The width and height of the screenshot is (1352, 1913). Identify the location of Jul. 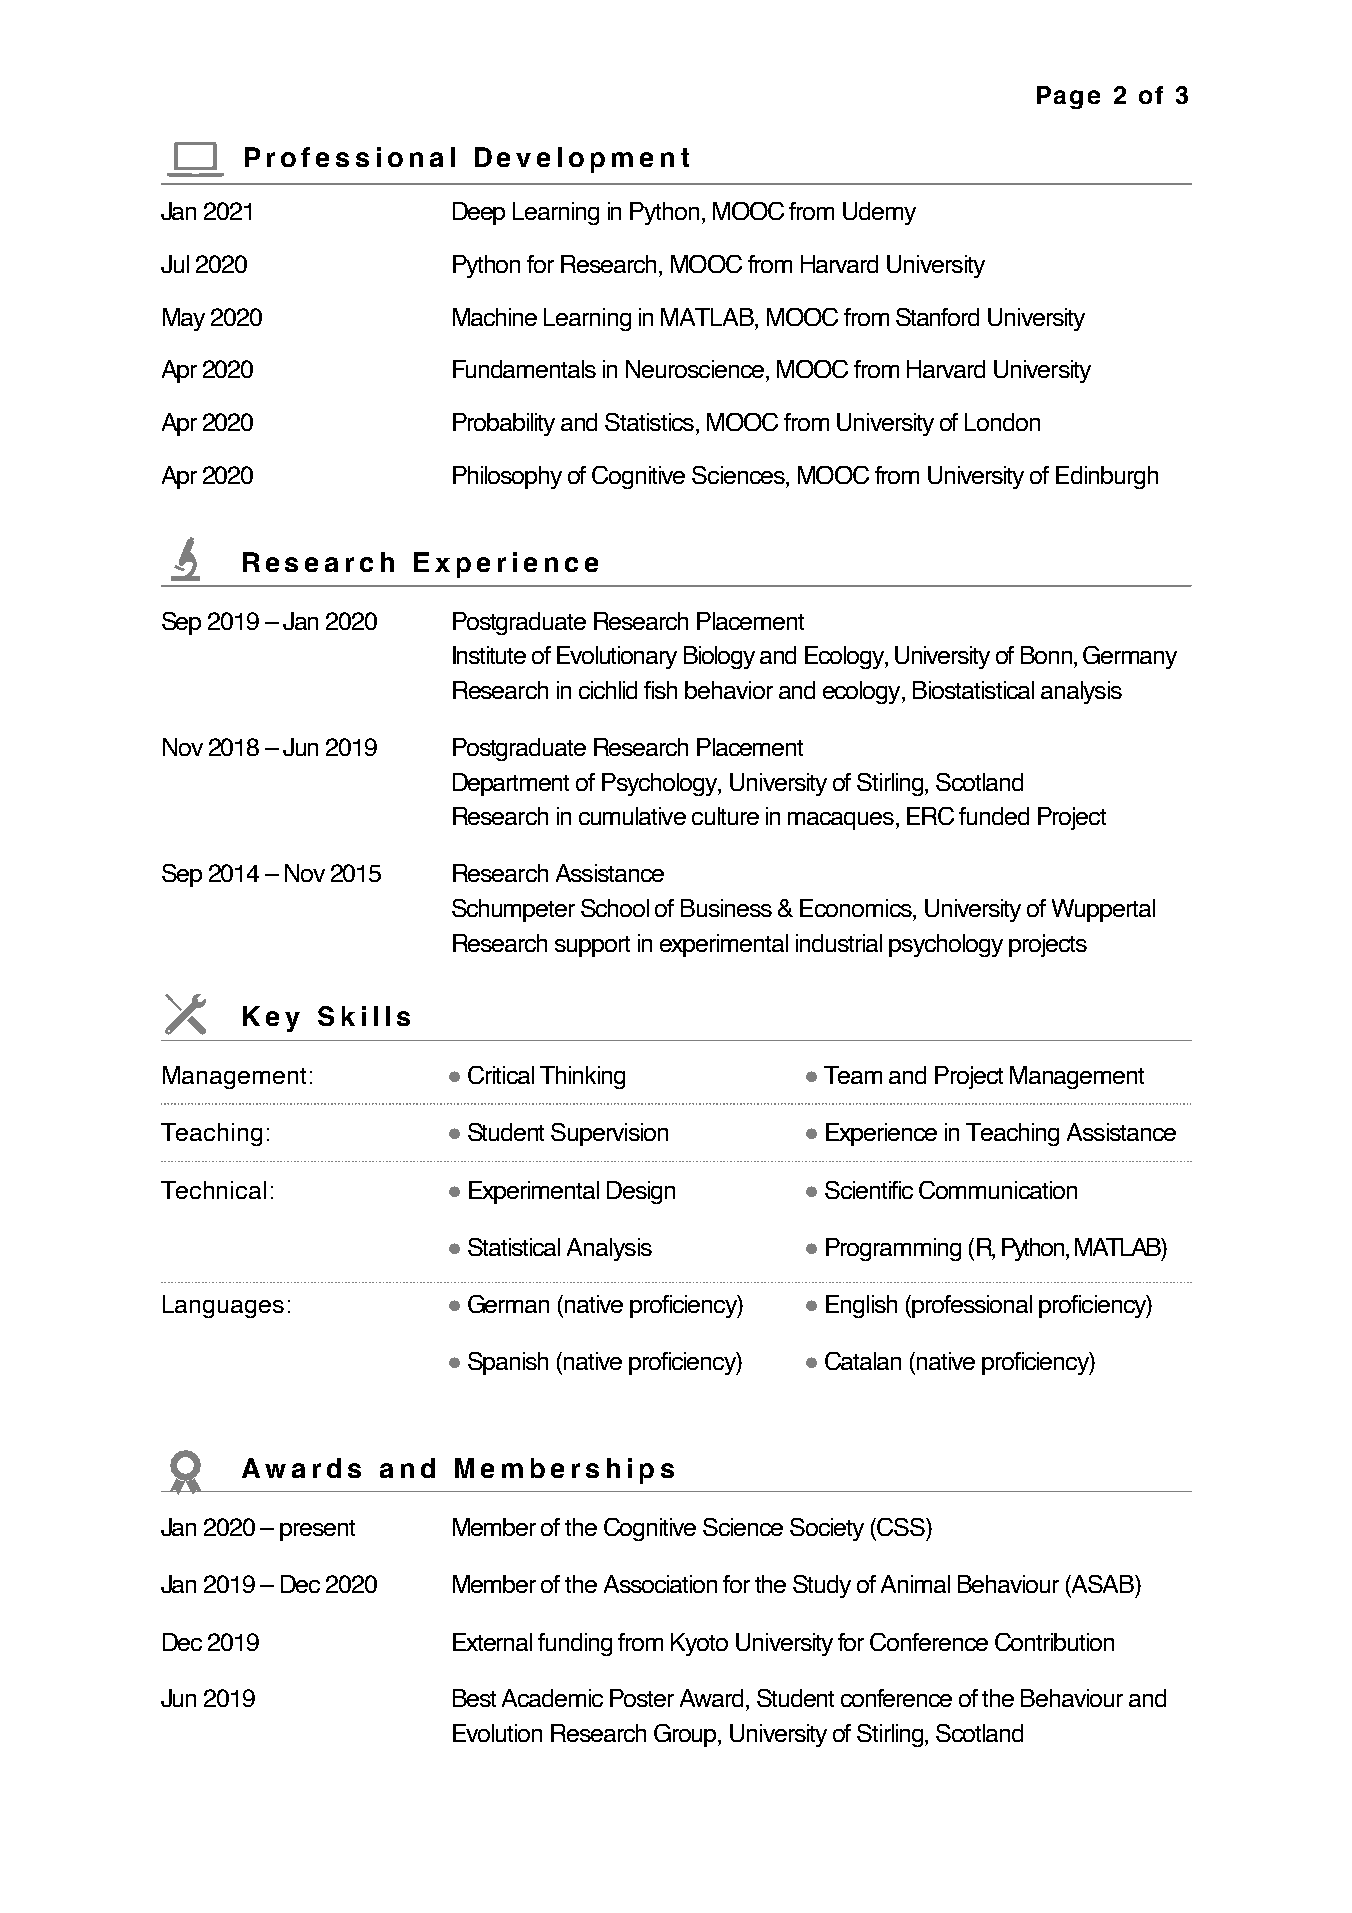
(175, 264).
